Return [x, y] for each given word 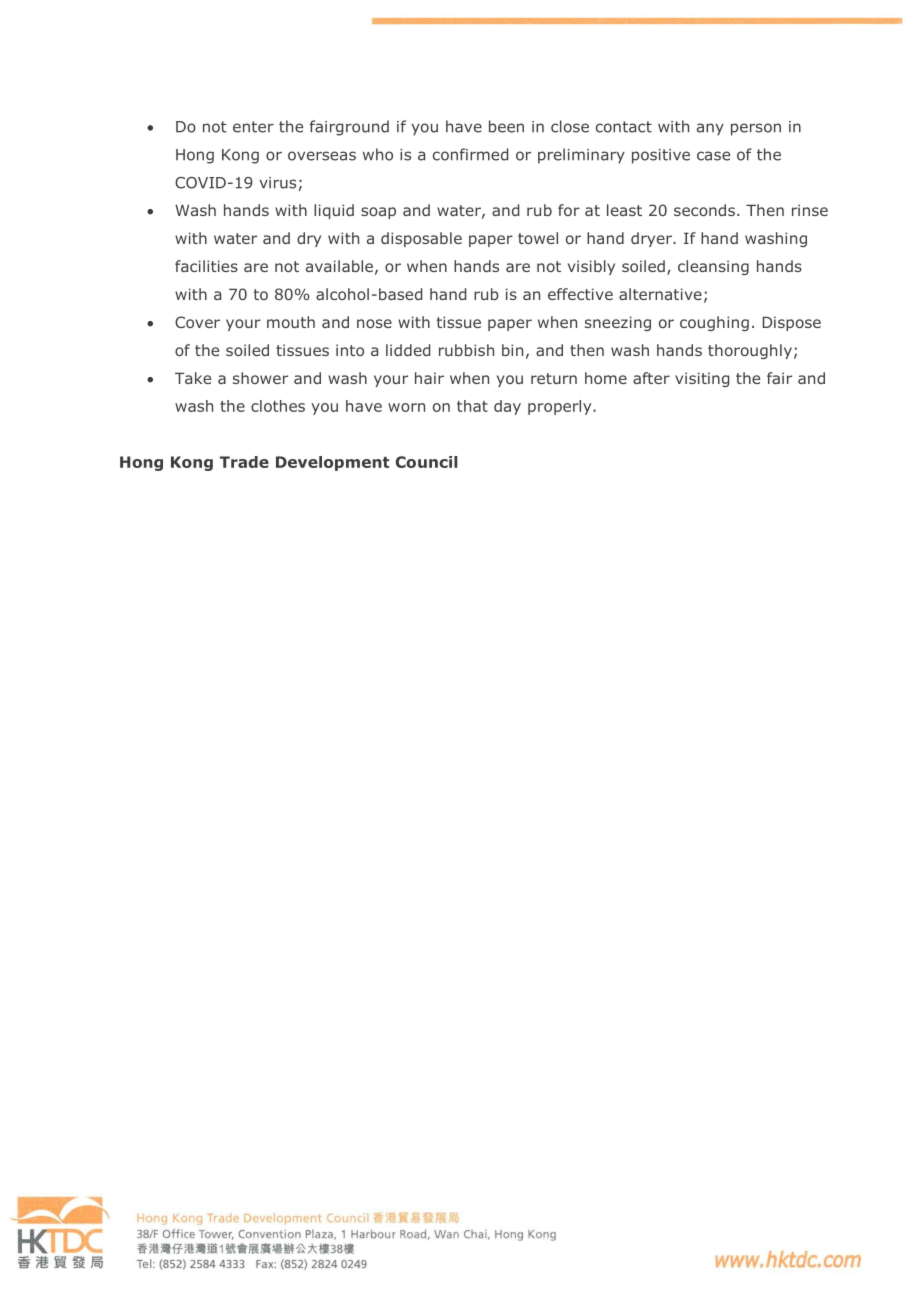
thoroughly [750, 351]
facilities [206, 266]
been [506, 126]
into [350, 350]
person [756, 129]
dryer [652, 239]
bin [512, 350]
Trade [244, 462]
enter [253, 127]
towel [538, 238]
